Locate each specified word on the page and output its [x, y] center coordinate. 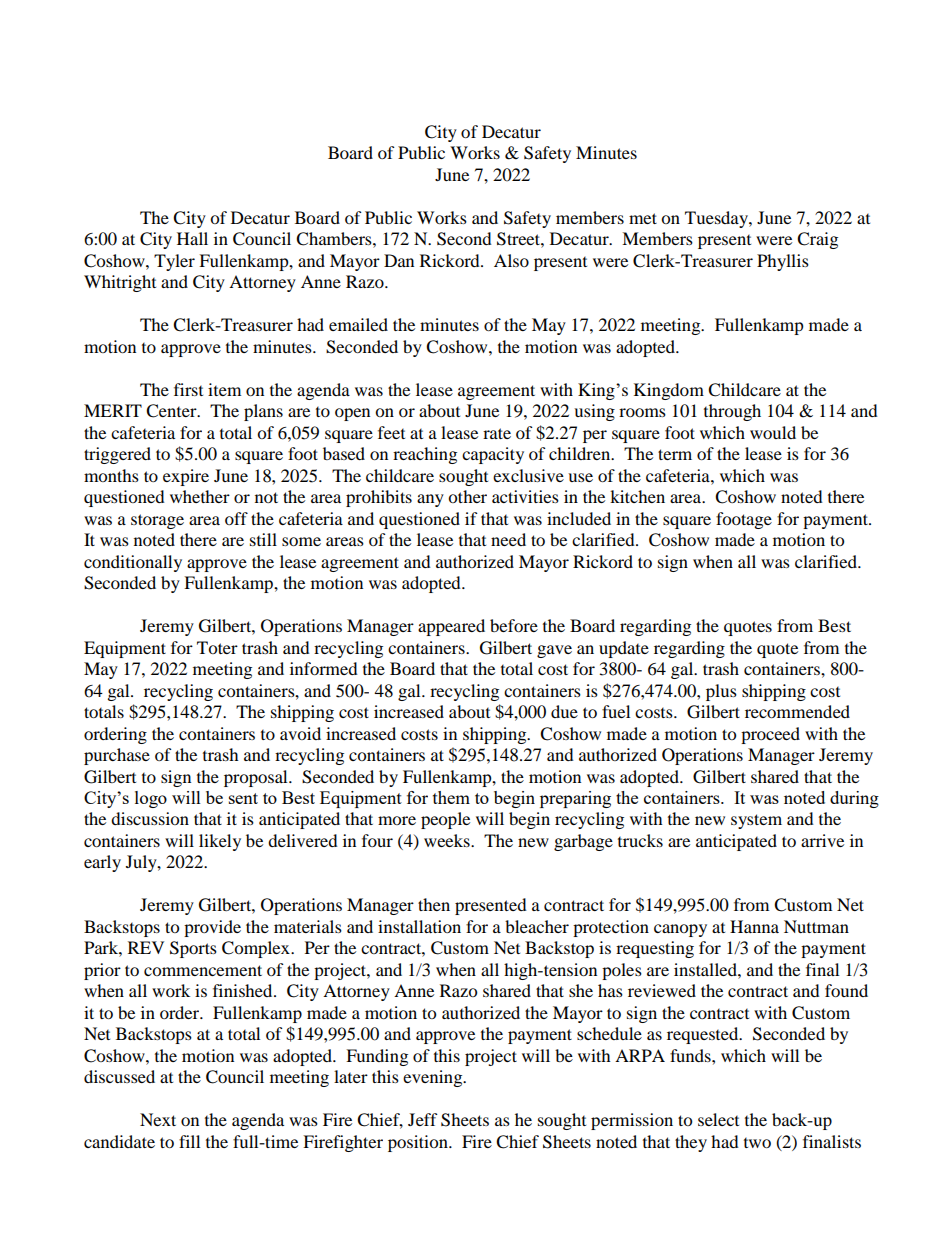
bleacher [537, 926]
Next [158, 1119]
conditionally [133, 563]
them [451, 797]
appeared [451, 627]
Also [511, 260]
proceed [770, 735]
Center [172, 411]
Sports [193, 949]
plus [721, 692]
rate [497, 433]
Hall [192, 238]
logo [151, 799]
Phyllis [783, 262]
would [773, 432]
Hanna [754, 926]
